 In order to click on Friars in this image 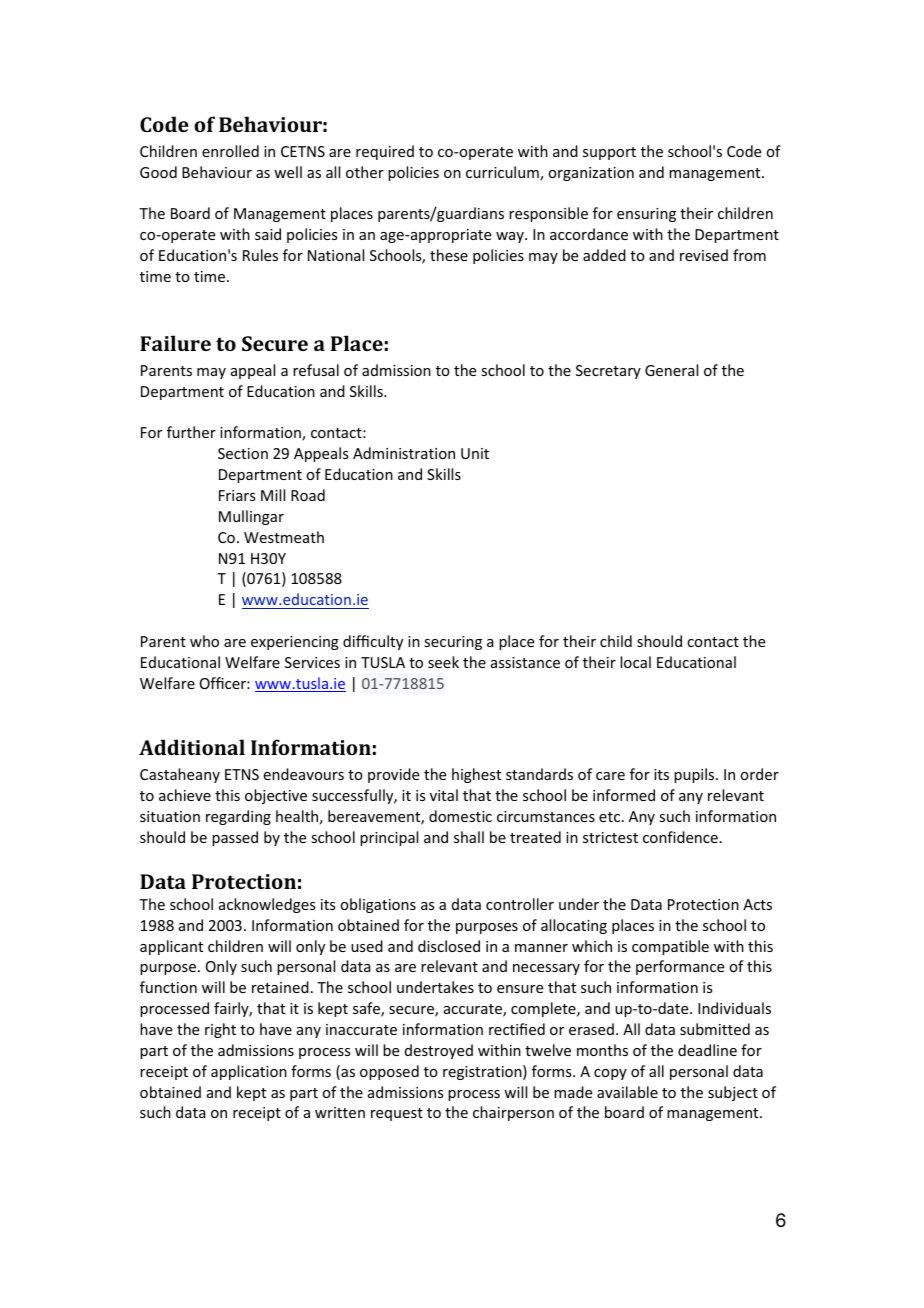, I will do `click(237, 495)`.
